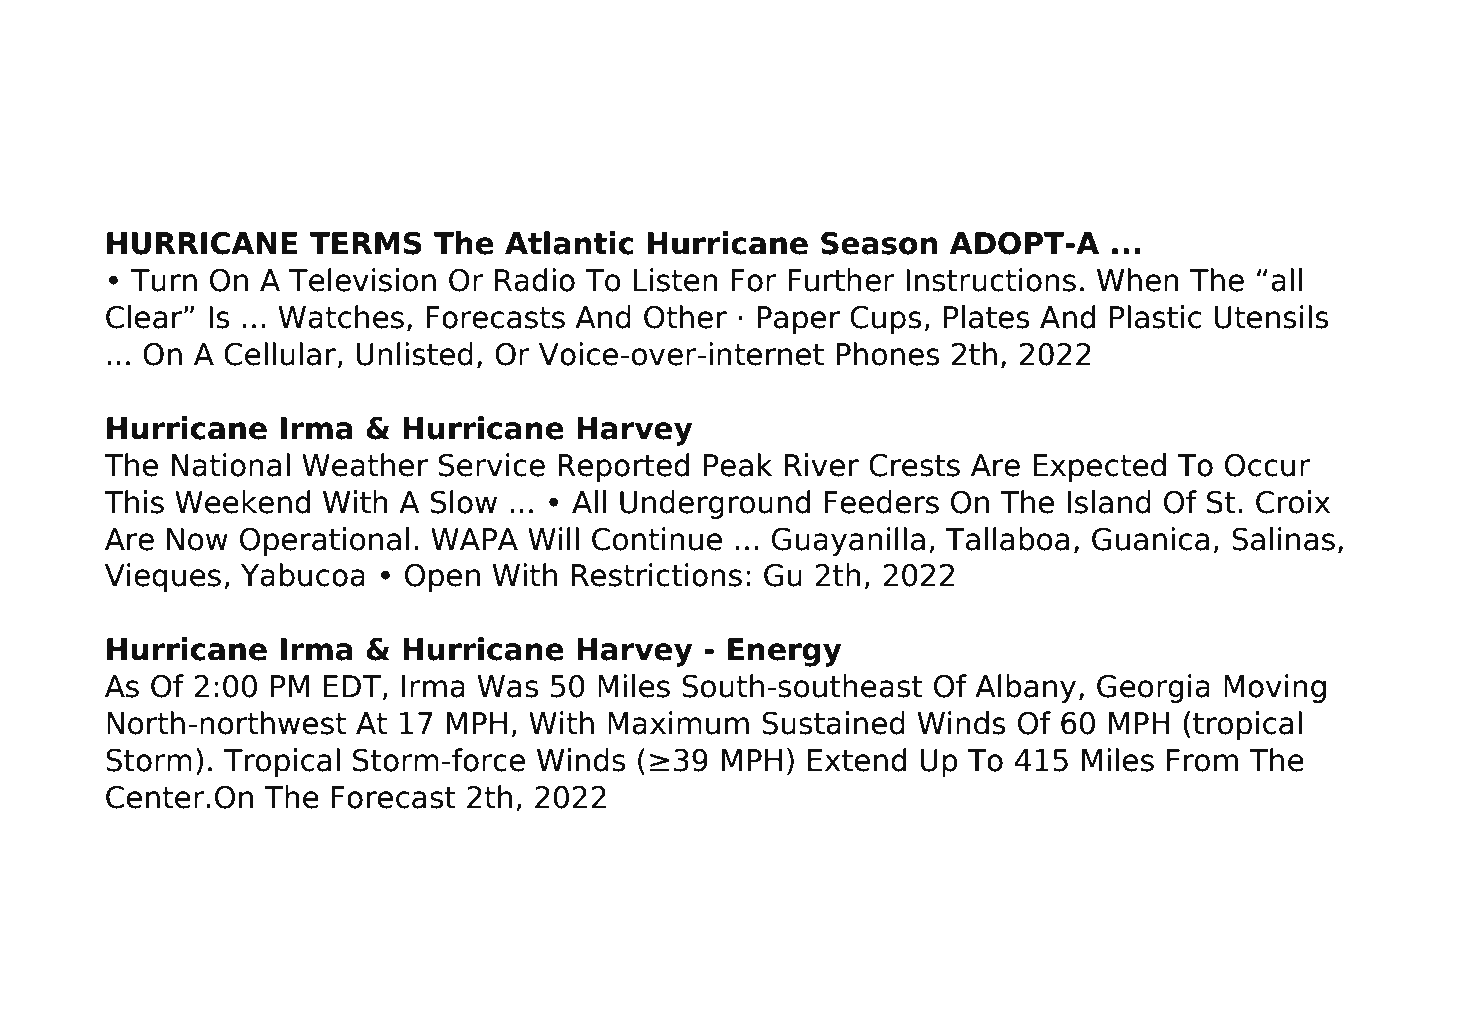 Image resolution: width=1466 pixels, height=1033 pixels. What do you see at coordinates (678, 723) in the screenshot?
I see `Maximum` at bounding box center [678, 723].
